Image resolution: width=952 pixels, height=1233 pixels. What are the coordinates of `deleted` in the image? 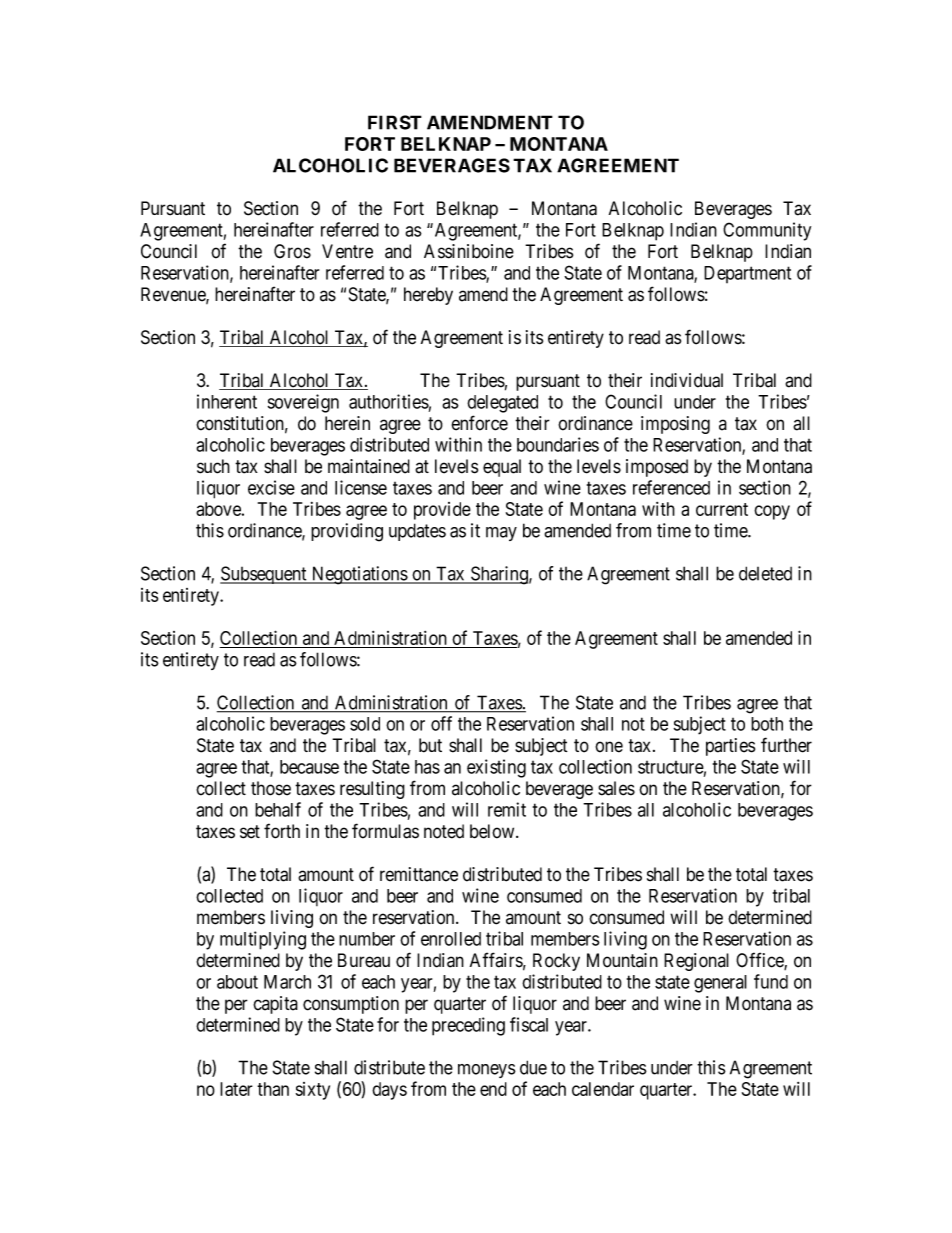 It's located at (765, 573).
